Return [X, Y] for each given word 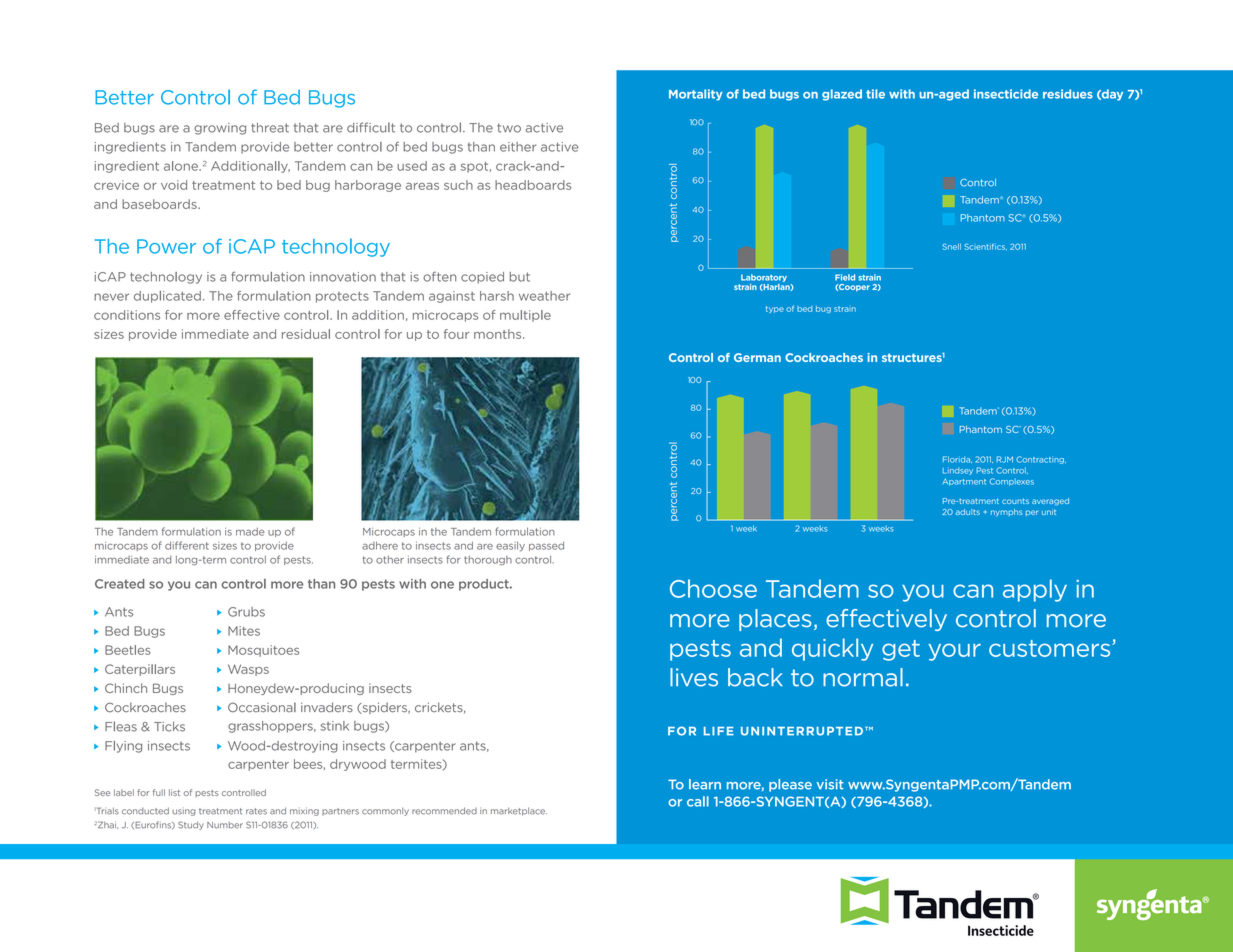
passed [546, 546]
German [757, 357]
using [183, 812]
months [499, 334]
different [187, 545]
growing [220, 129]
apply [1035, 590]
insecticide [1006, 94]
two [509, 128]
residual [306, 334]
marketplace [519, 811]
